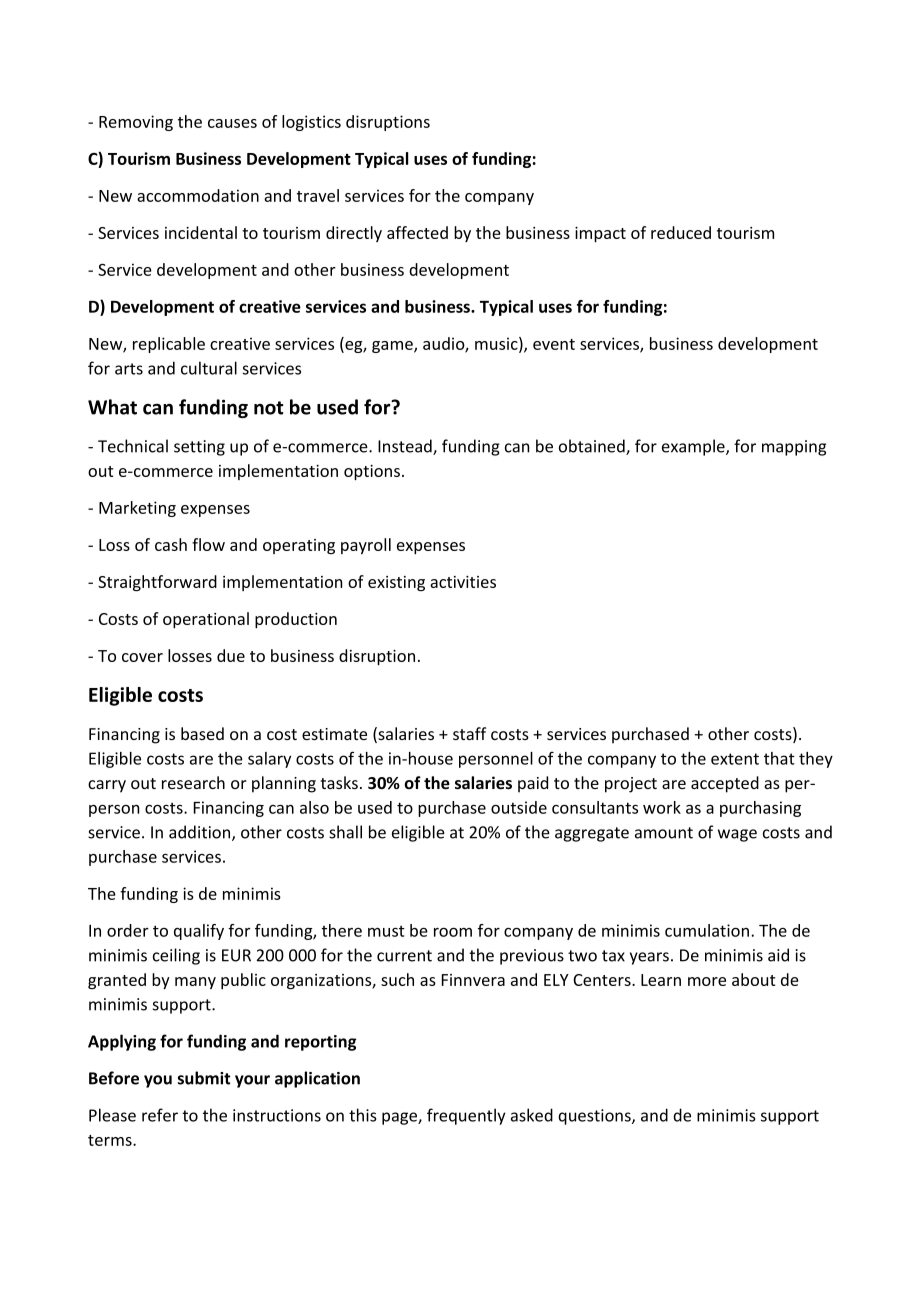 The image size is (924, 1308). What do you see at coordinates (417, 232) in the image?
I see `affected` at bounding box center [417, 232].
